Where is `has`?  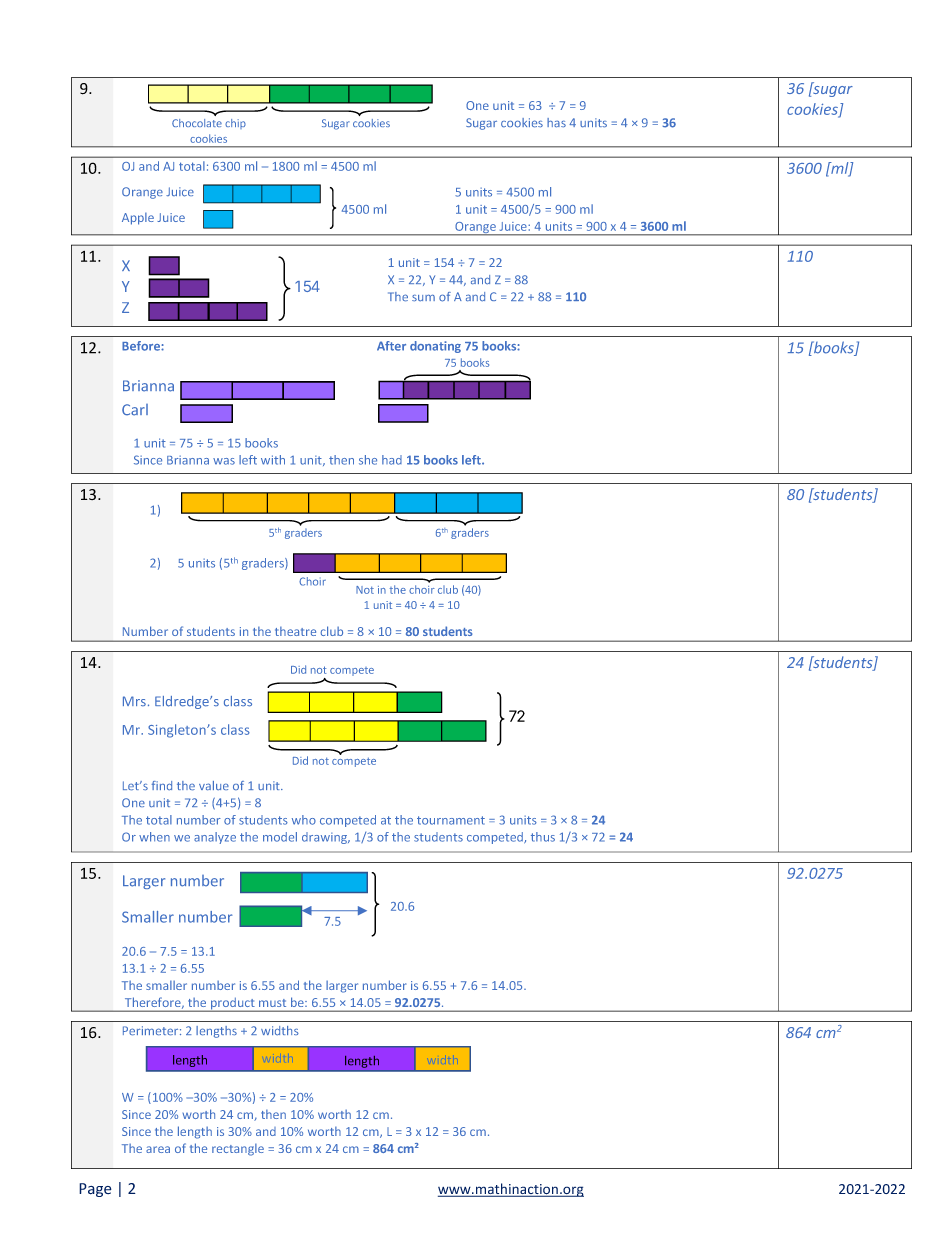 has is located at coordinates (556, 123).
